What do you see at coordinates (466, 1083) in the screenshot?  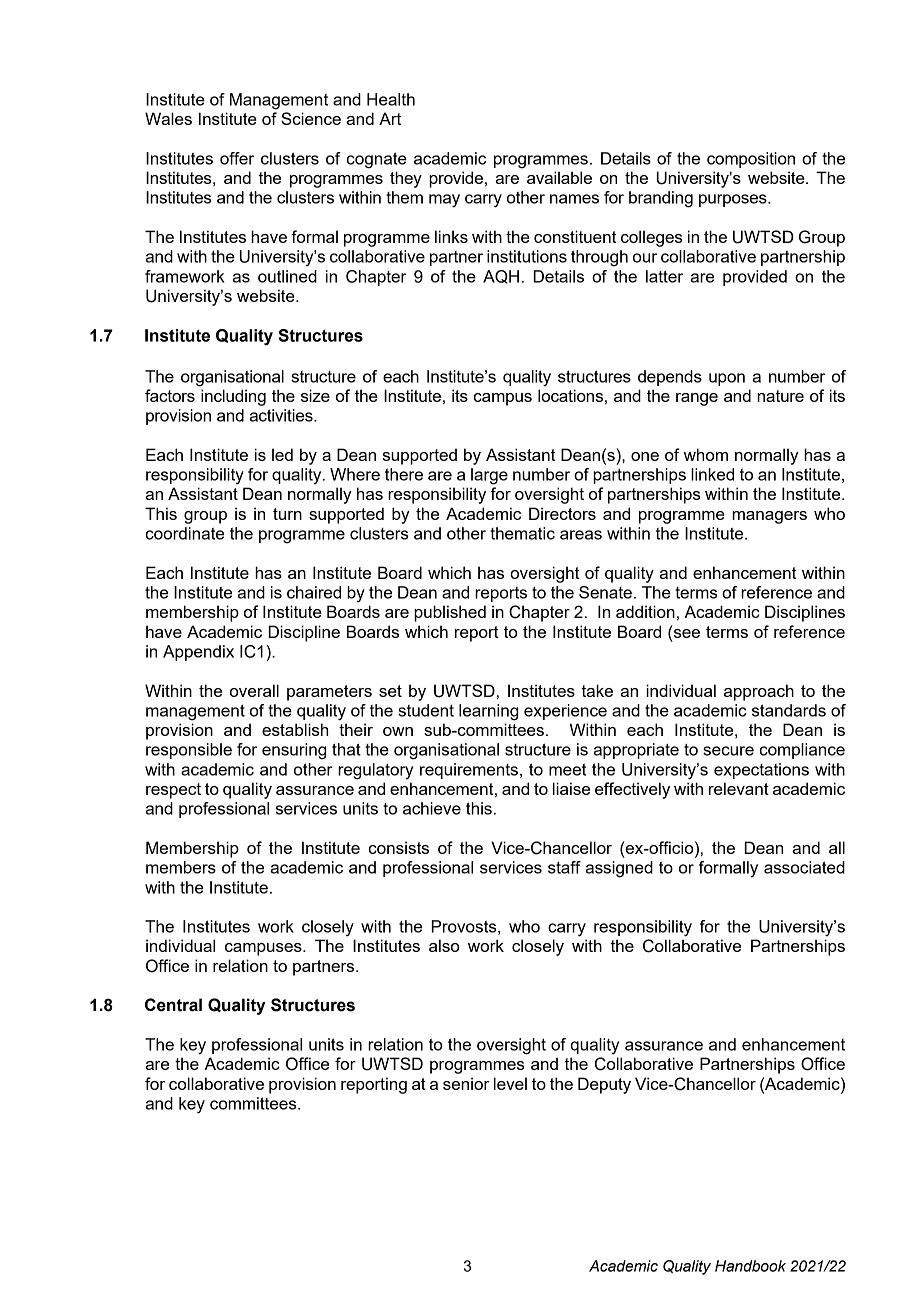 I see `senior` at bounding box center [466, 1083].
